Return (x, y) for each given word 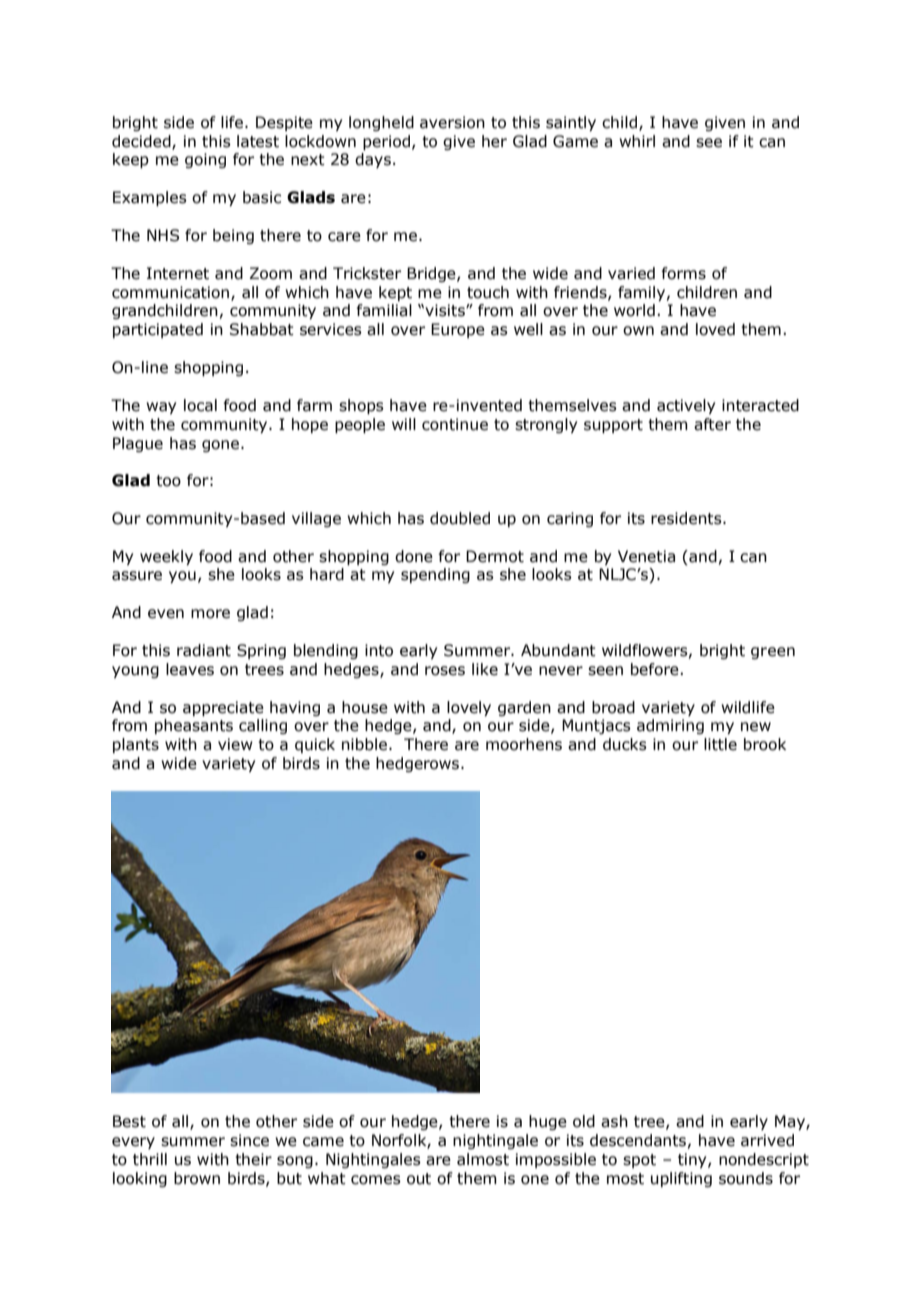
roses (445, 671)
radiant (204, 650)
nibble (364, 744)
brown (197, 1178)
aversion (452, 122)
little (720, 744)
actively (686, 406)
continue (455, 424)
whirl (637, 141)
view (235, 744)
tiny (693, 1160)
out (419, 1179)
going (205, 160)
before (656, 669)
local (200, 405)
